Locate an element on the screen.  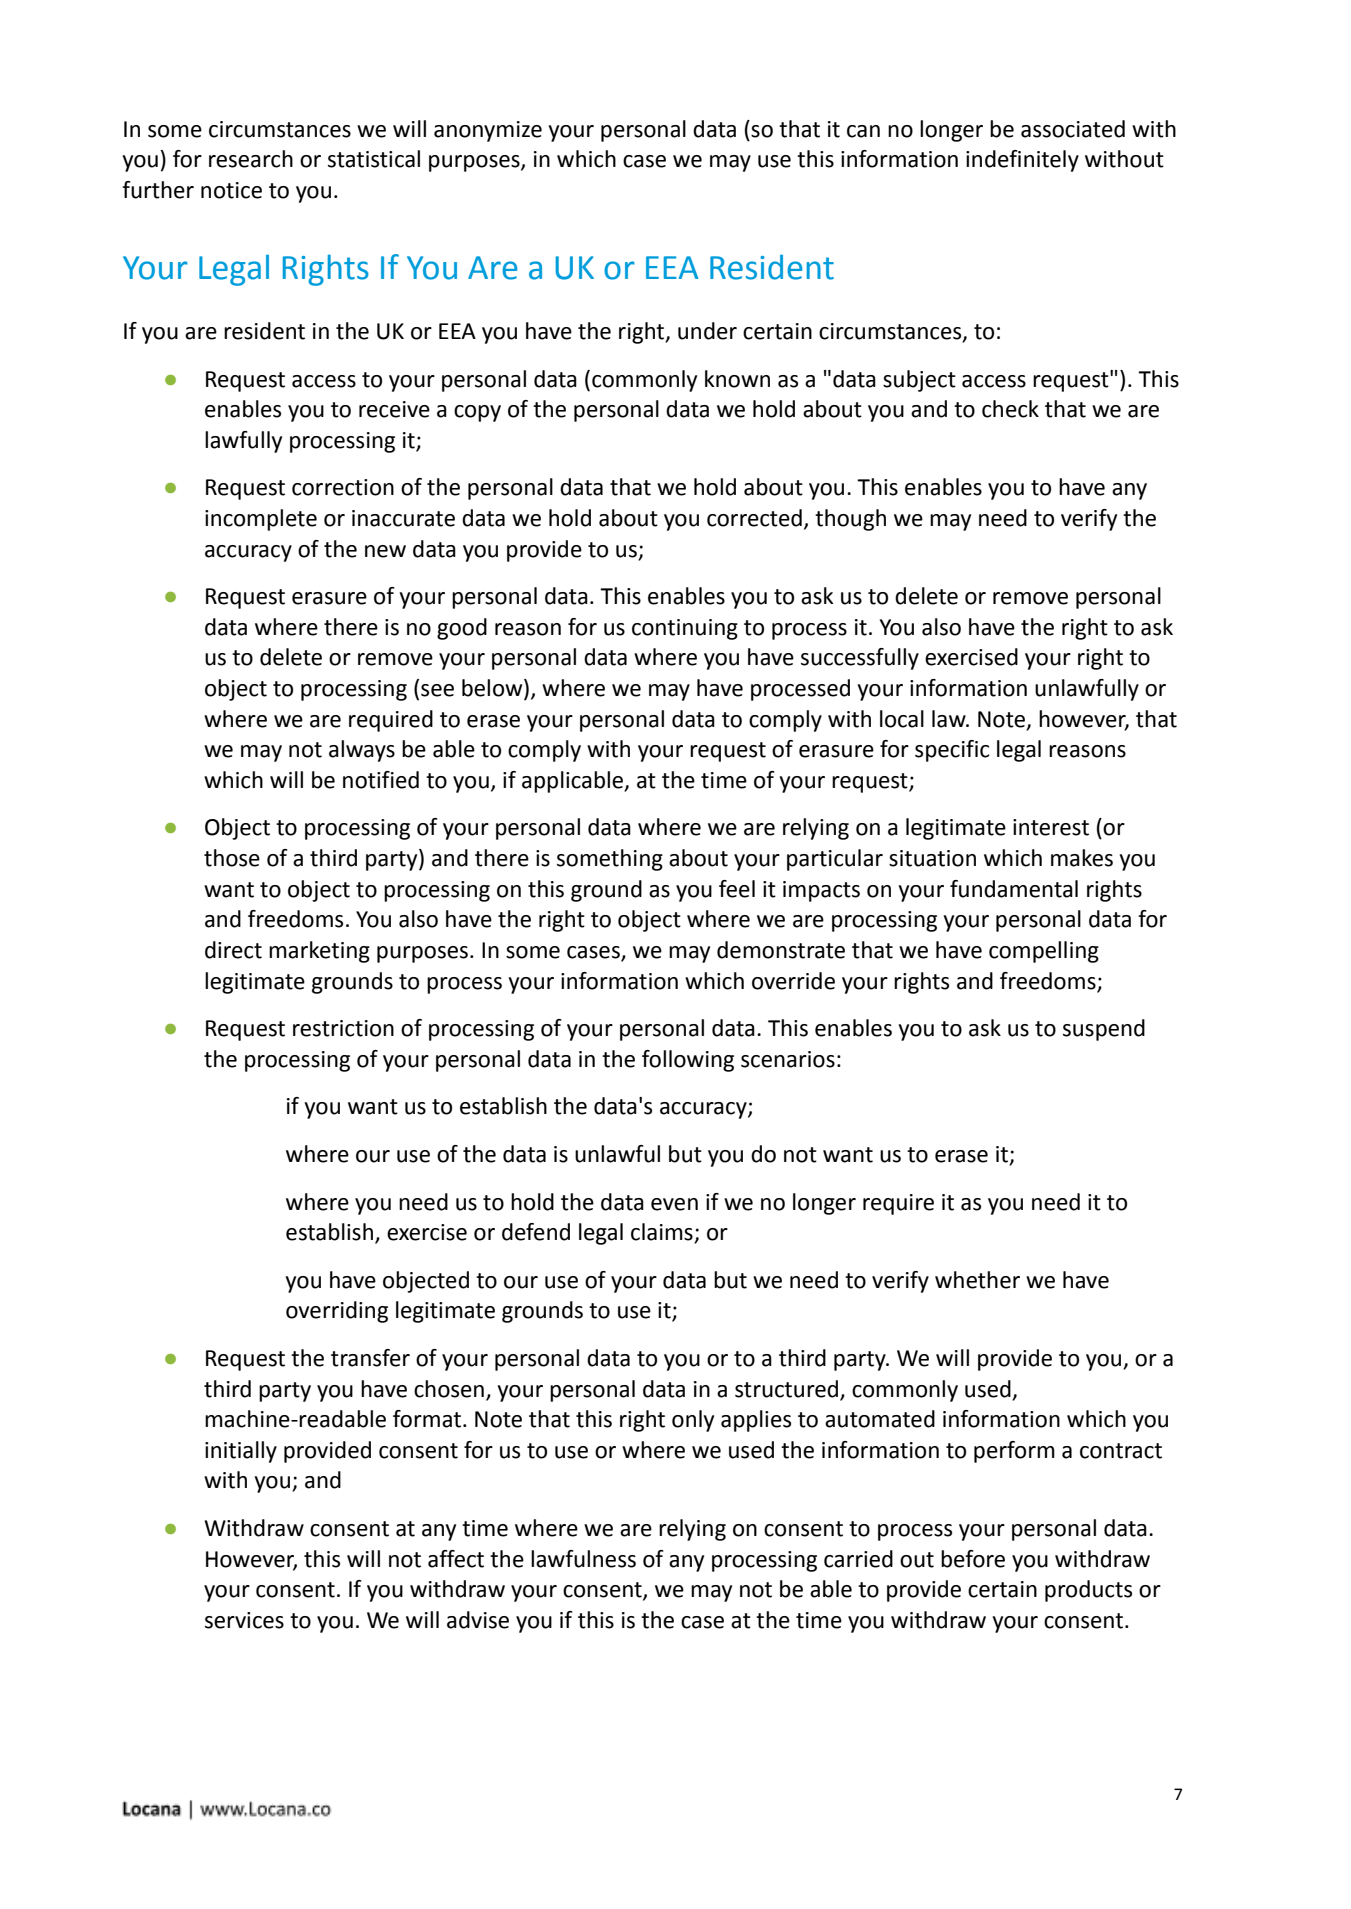
services is located at coordinates (244, 1620).
